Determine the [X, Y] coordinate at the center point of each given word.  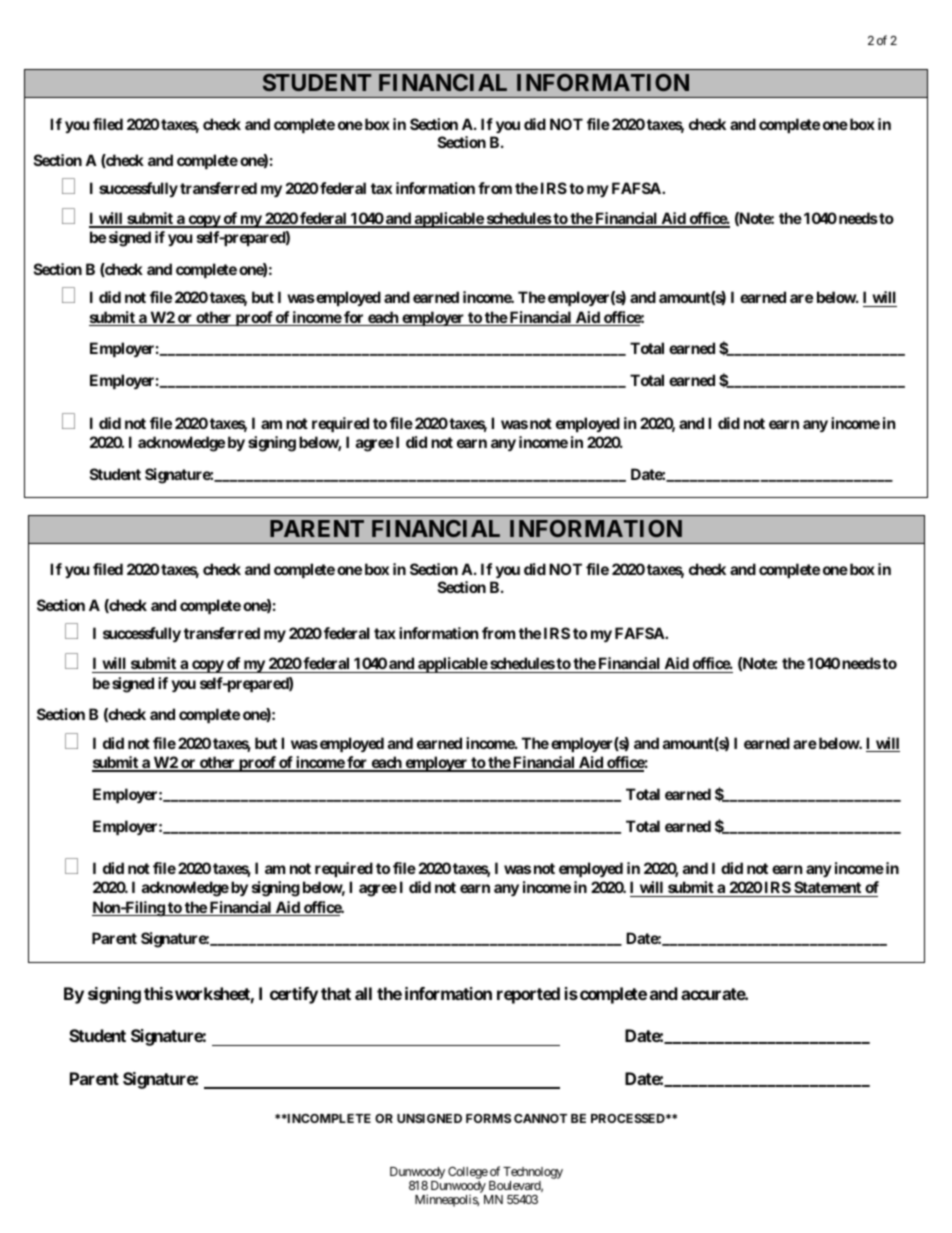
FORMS [488, 1118]
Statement [828, 889]
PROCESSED [629, 1118]
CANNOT [540, 1118]
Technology [533, 1174]
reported [528, 995]
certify [294, 995]
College [468, 1174]
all [363, 993]
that [336, 993]
